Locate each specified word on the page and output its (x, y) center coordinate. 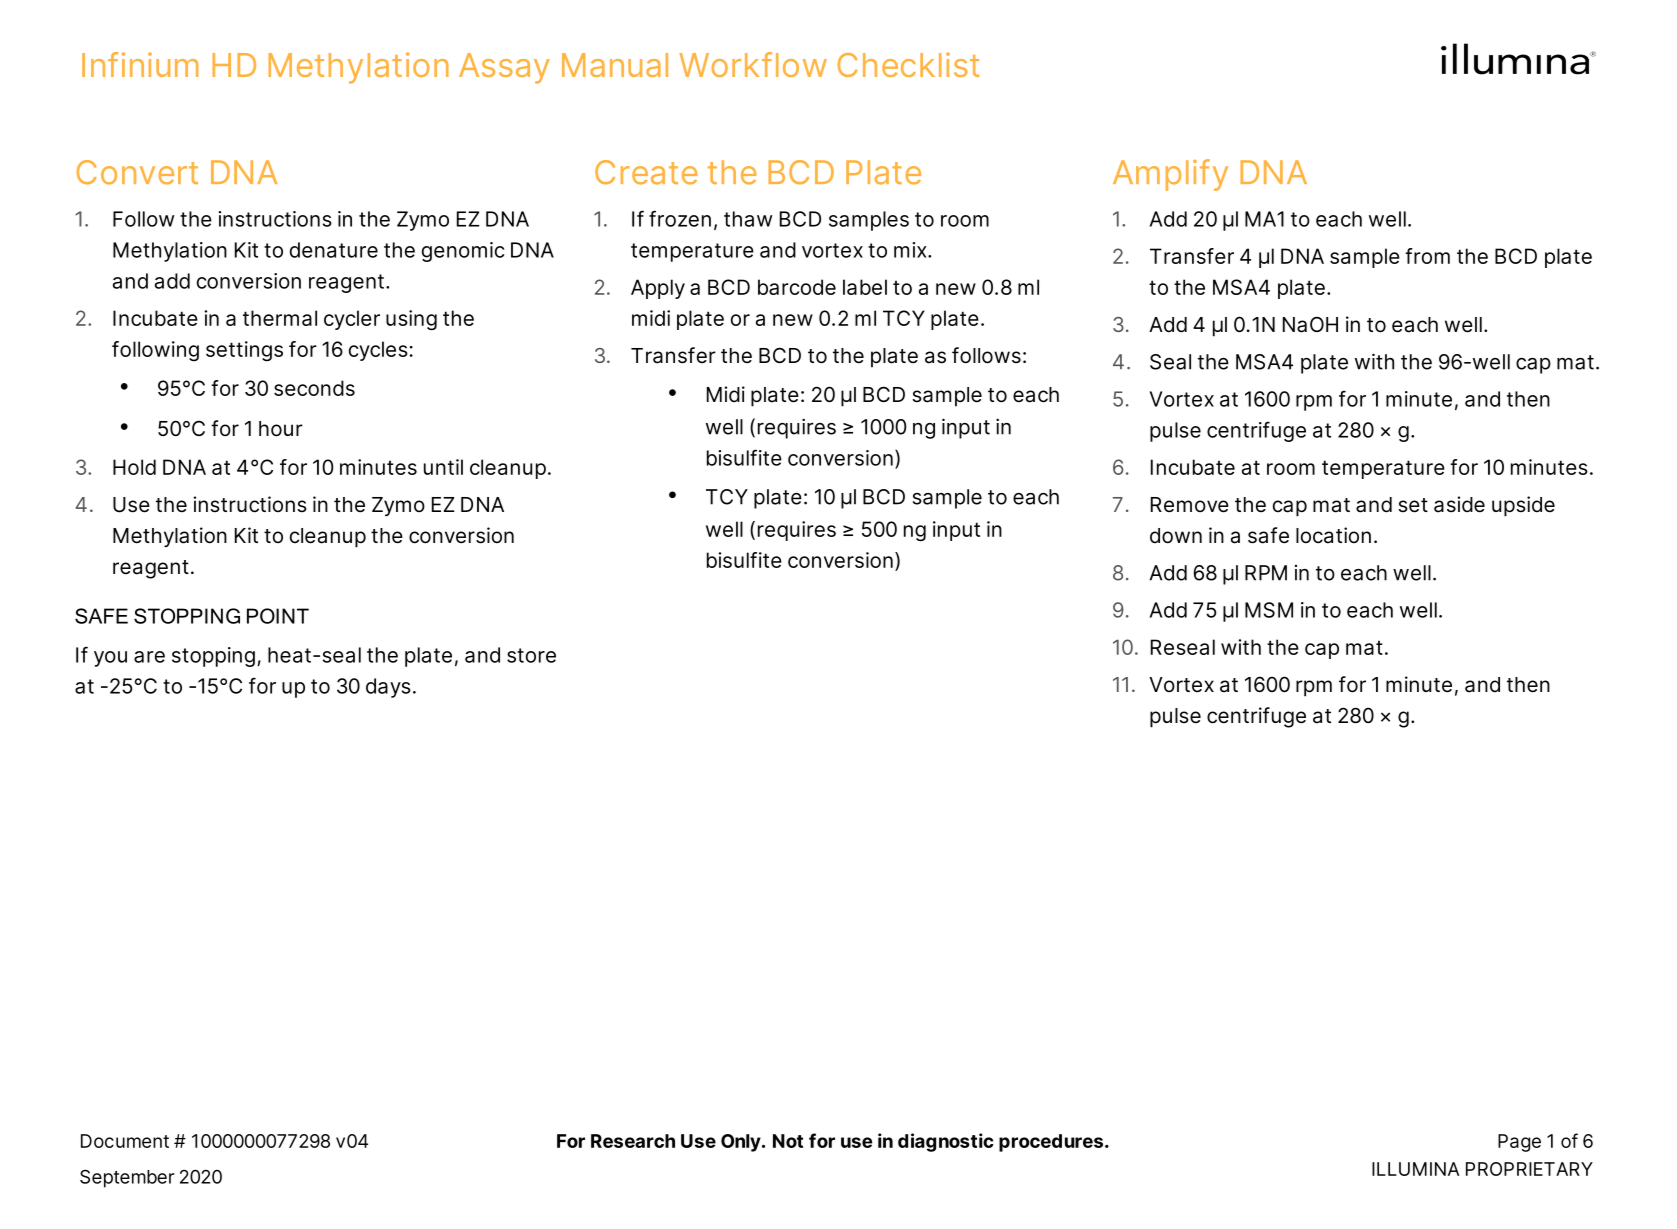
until (443, 467)
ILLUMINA (1415, 1169)
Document (125, 1141)
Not (788, 1141)
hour (281, 429)
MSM (1269, 610)
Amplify (1170, 175)
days (388, 688)
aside (1459, 504)
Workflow (753, 64)
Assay (504, 68)
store (531, 655)
